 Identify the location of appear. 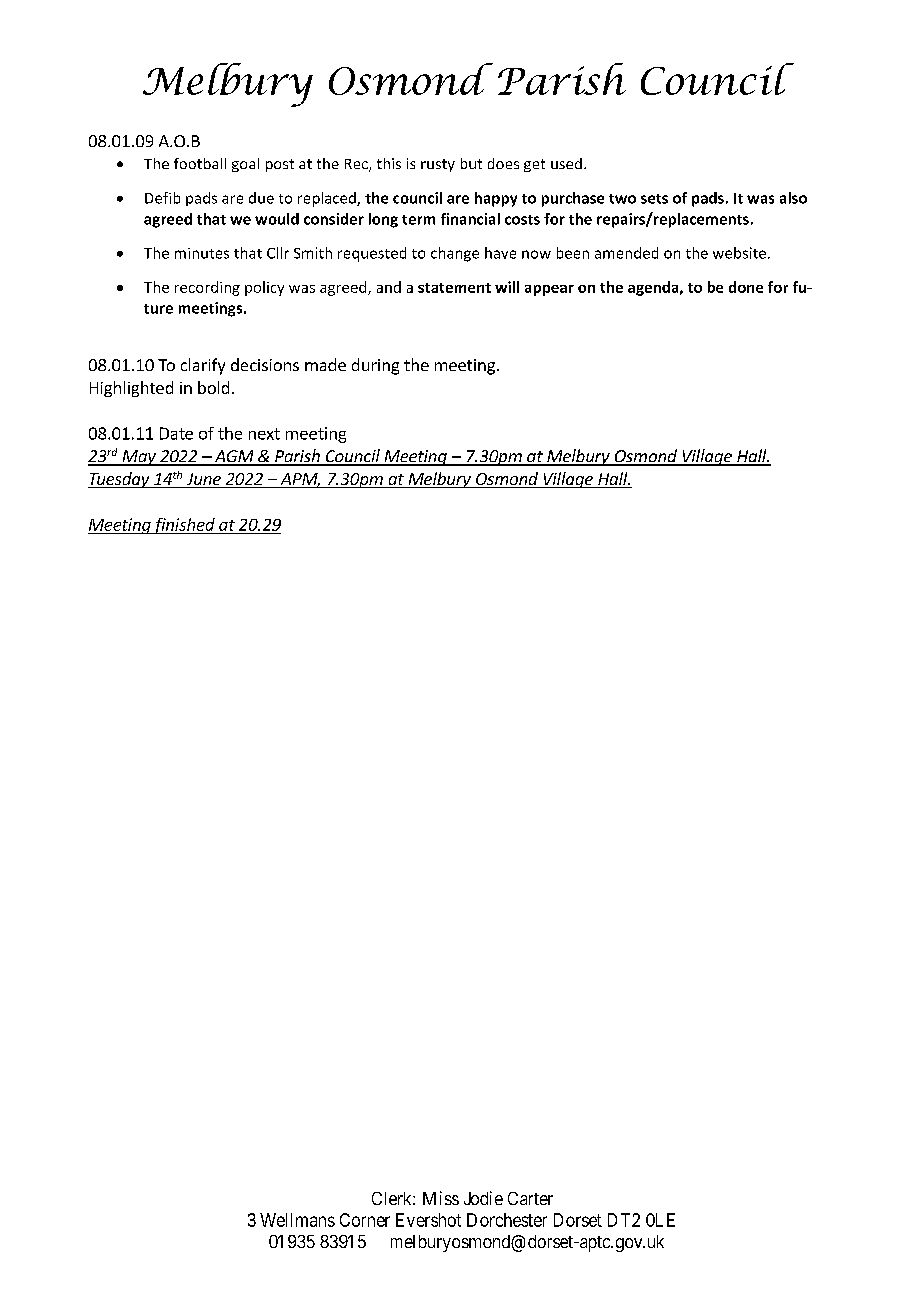
(549, 290).
